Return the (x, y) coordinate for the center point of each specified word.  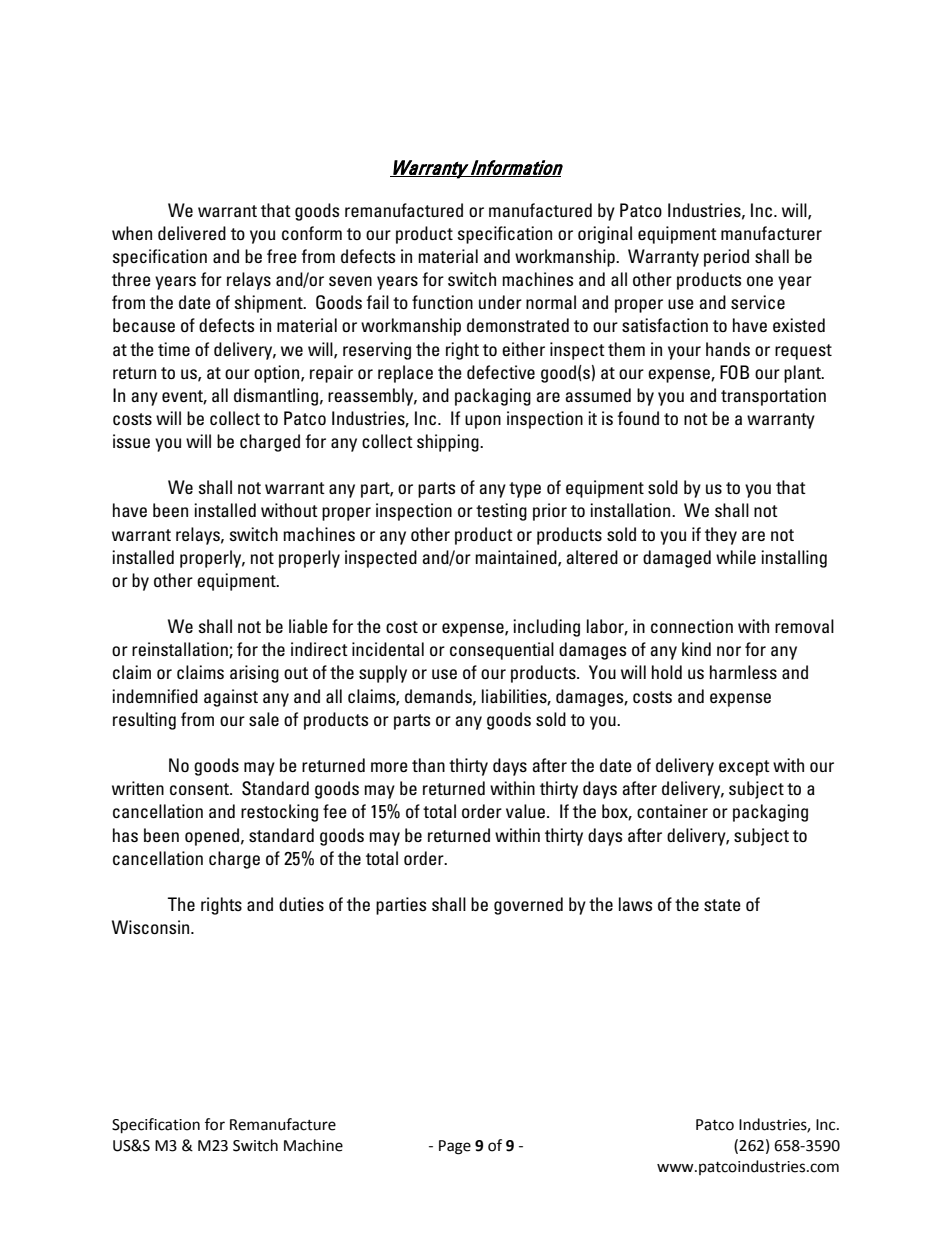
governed (528, 906)
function (442, 302)
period (726, 258)
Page (455, 1147)
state (722, 905)
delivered (192, 233)
